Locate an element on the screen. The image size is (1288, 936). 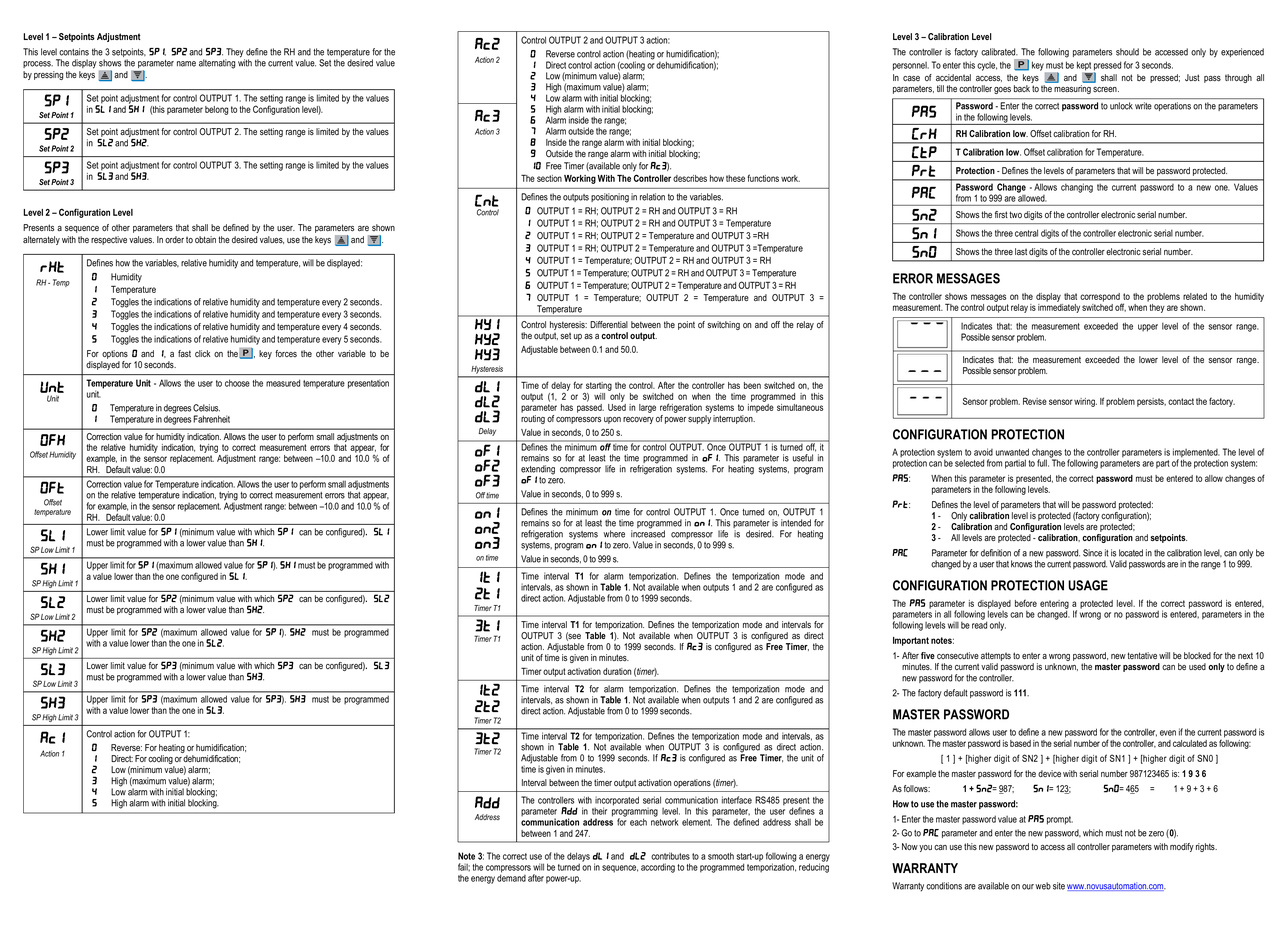
unwanted is located at coordinates (1012, 452).
